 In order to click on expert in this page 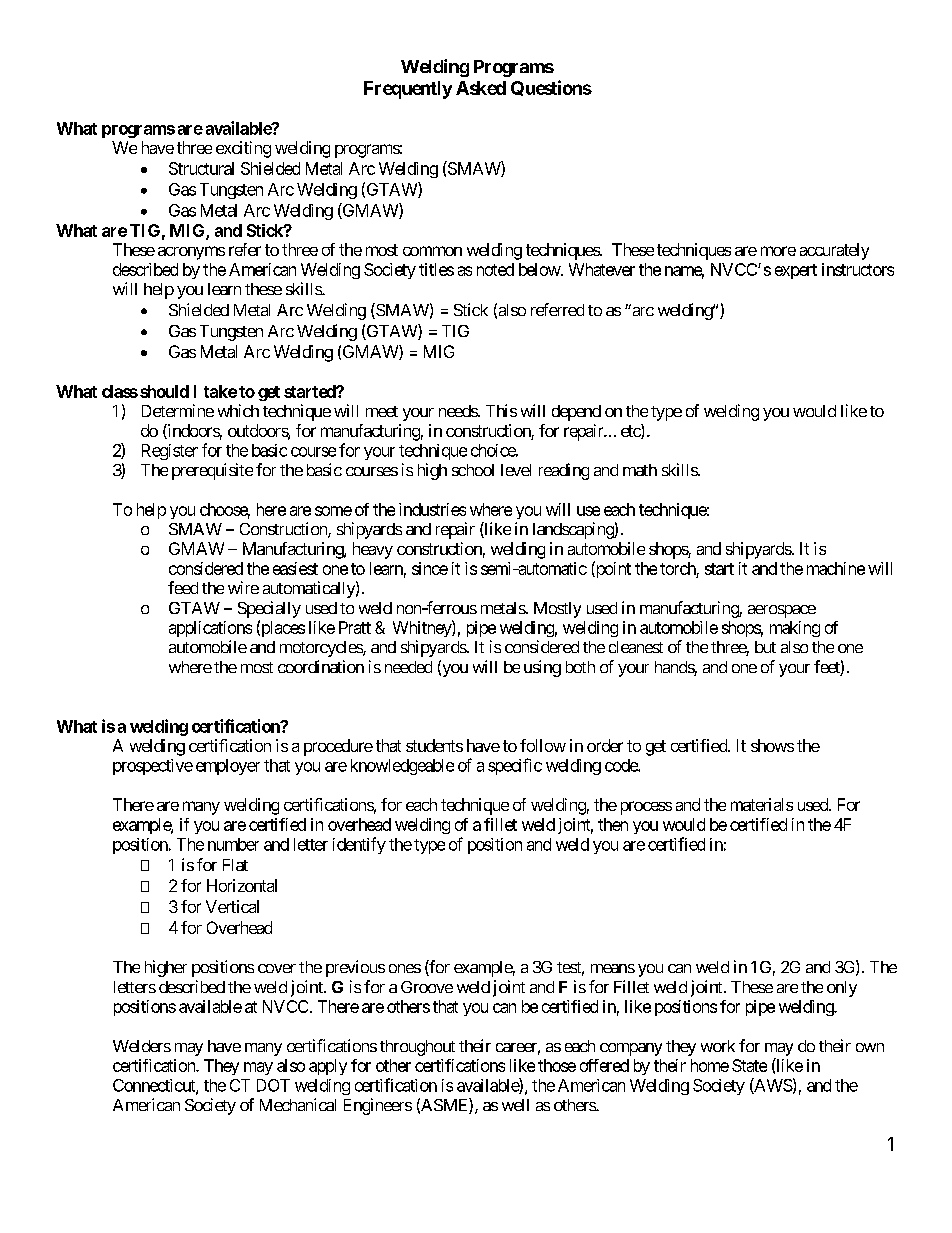, I will do `click(796, 271)`.
